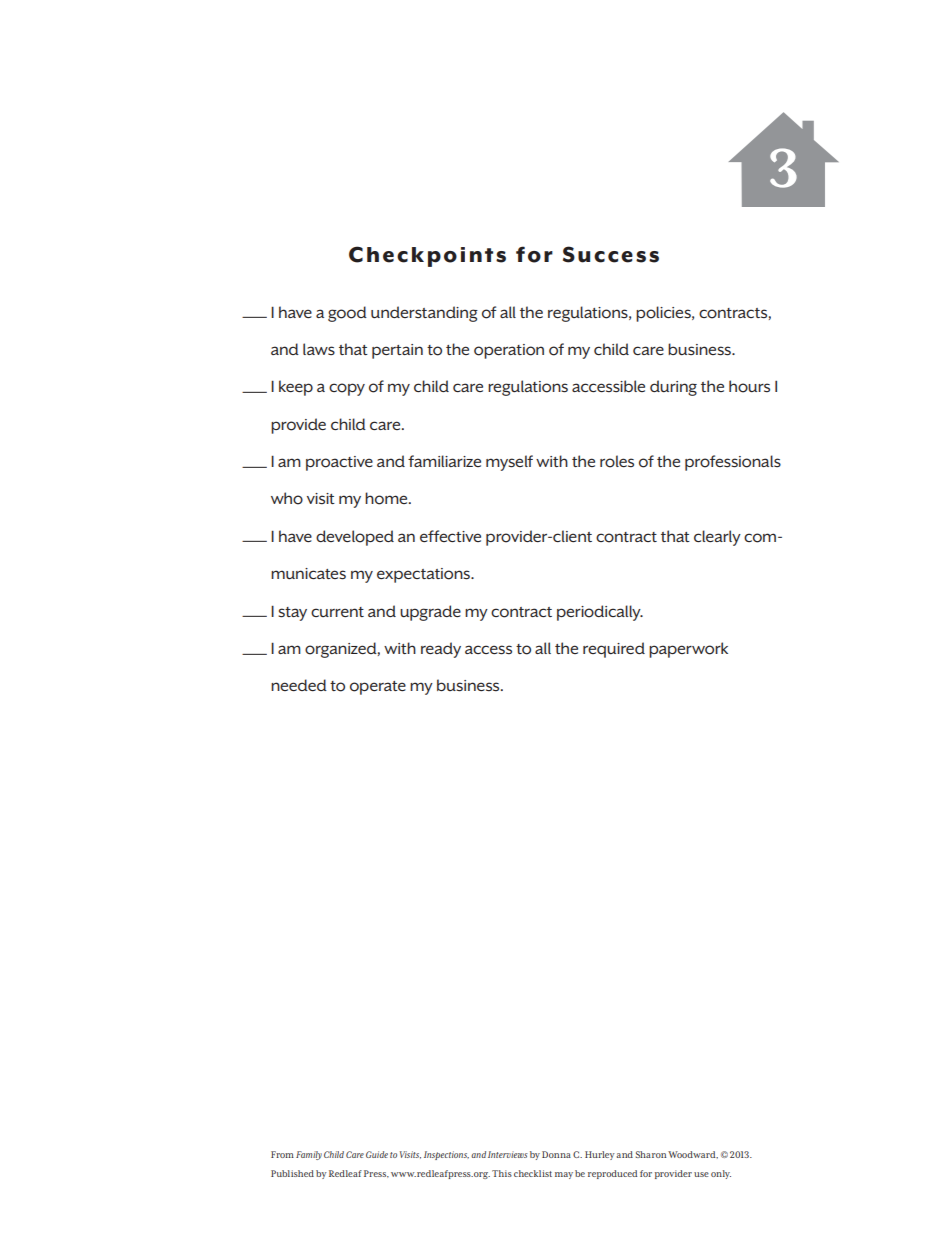  What do you see at coordinates (509, 351) in the image?
I see `operation` at bounding box center [509, 351].
